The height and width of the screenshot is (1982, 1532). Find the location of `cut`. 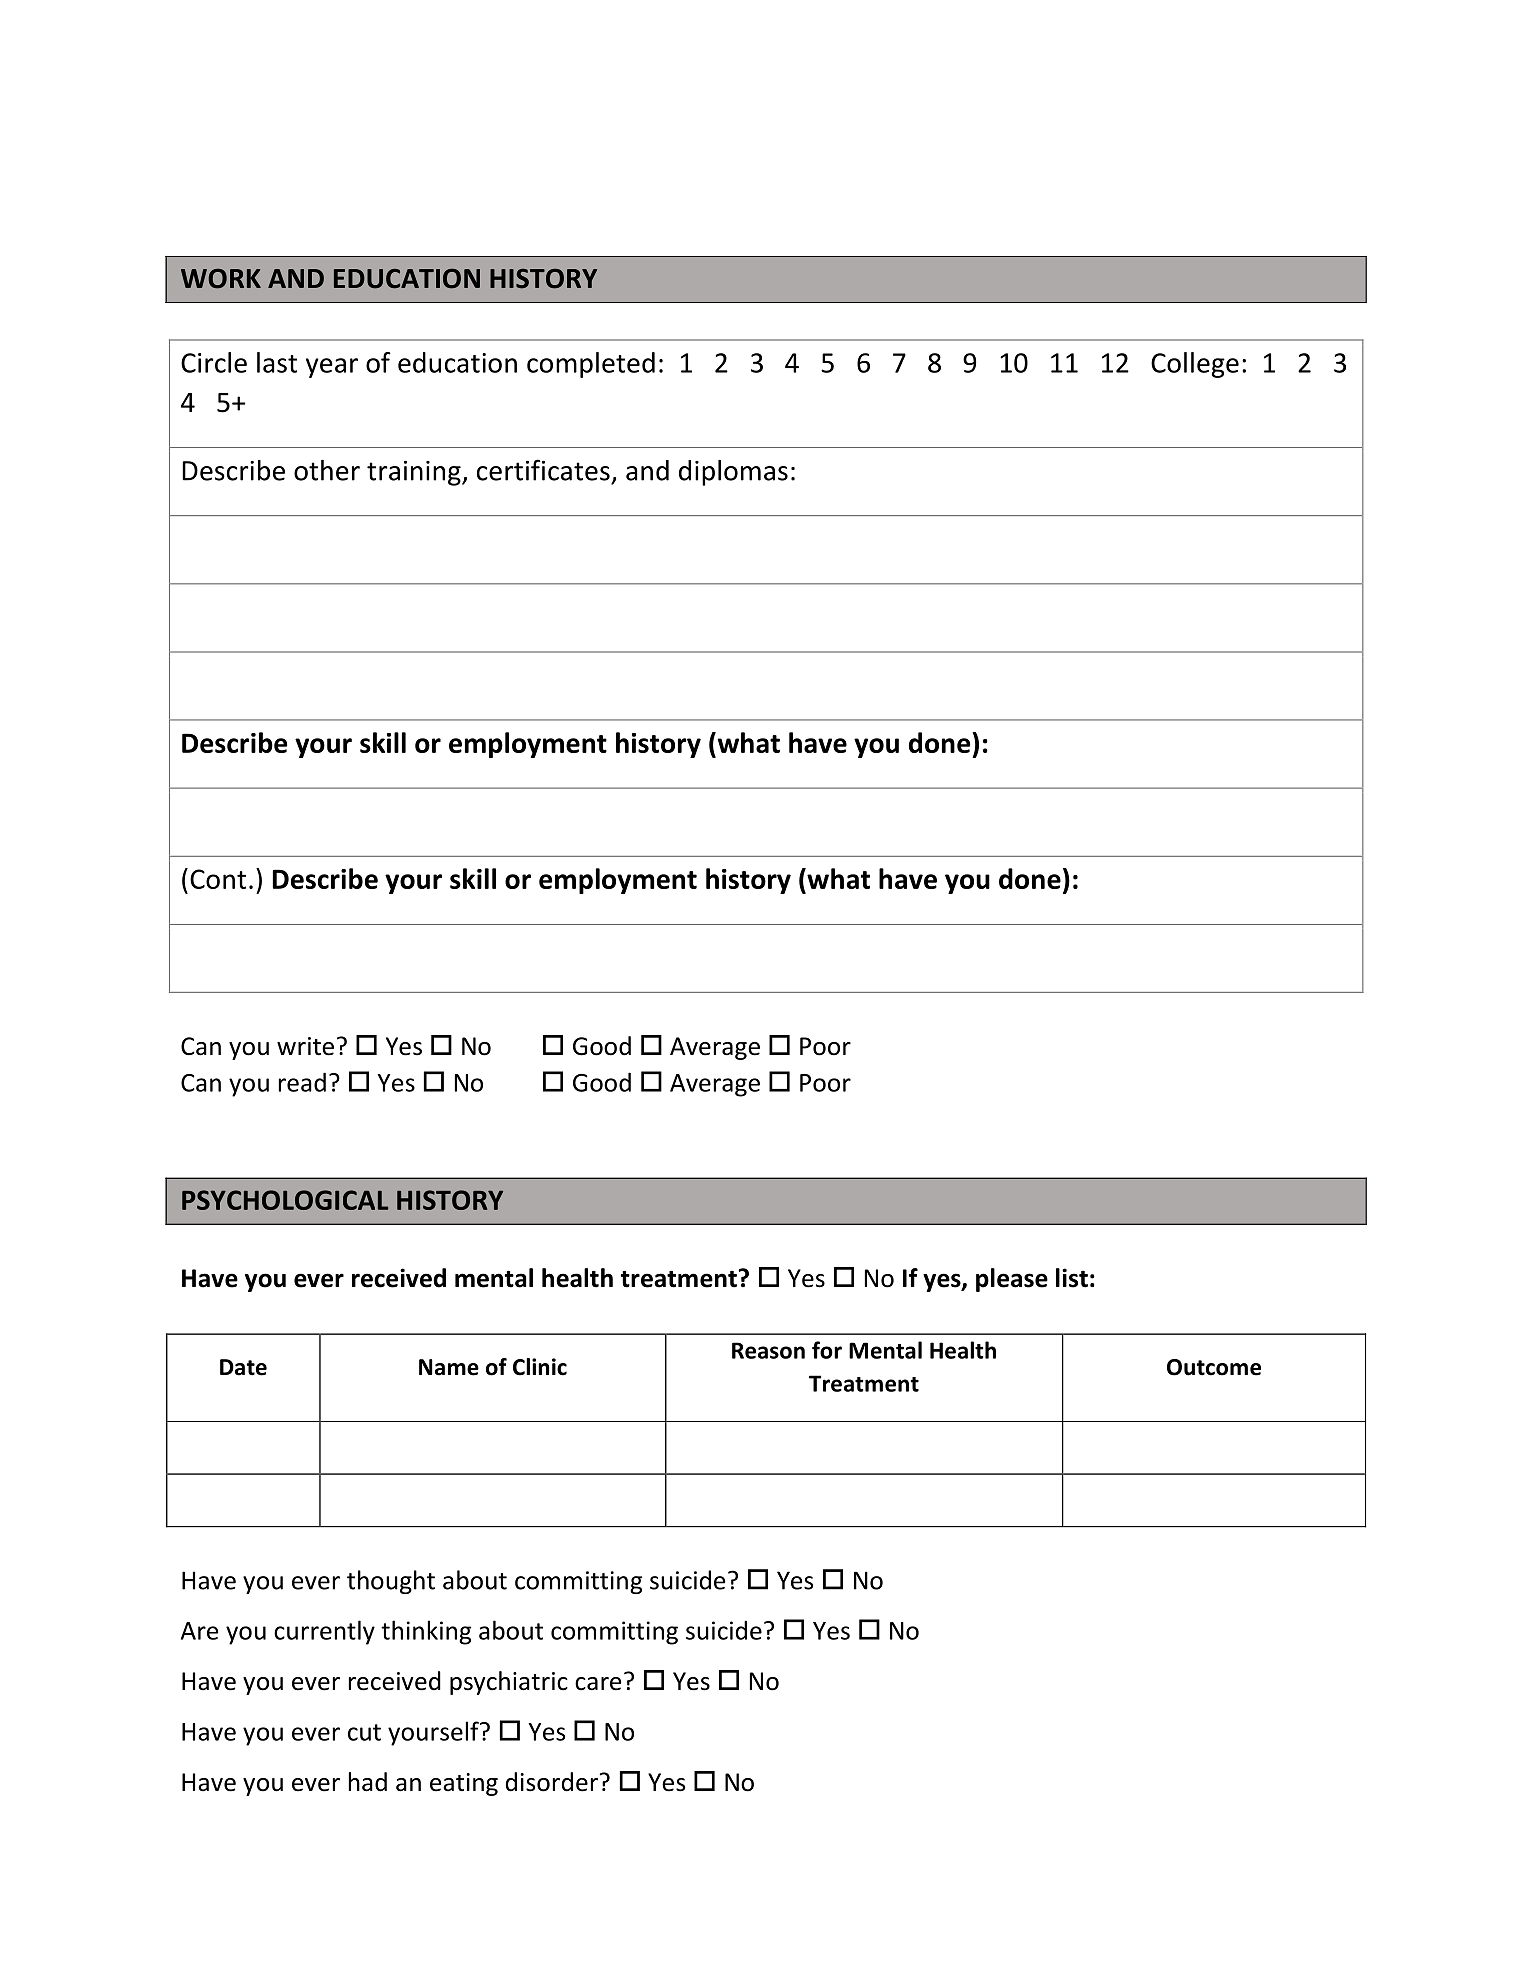

cut is located at coordinates (364, 1732).
